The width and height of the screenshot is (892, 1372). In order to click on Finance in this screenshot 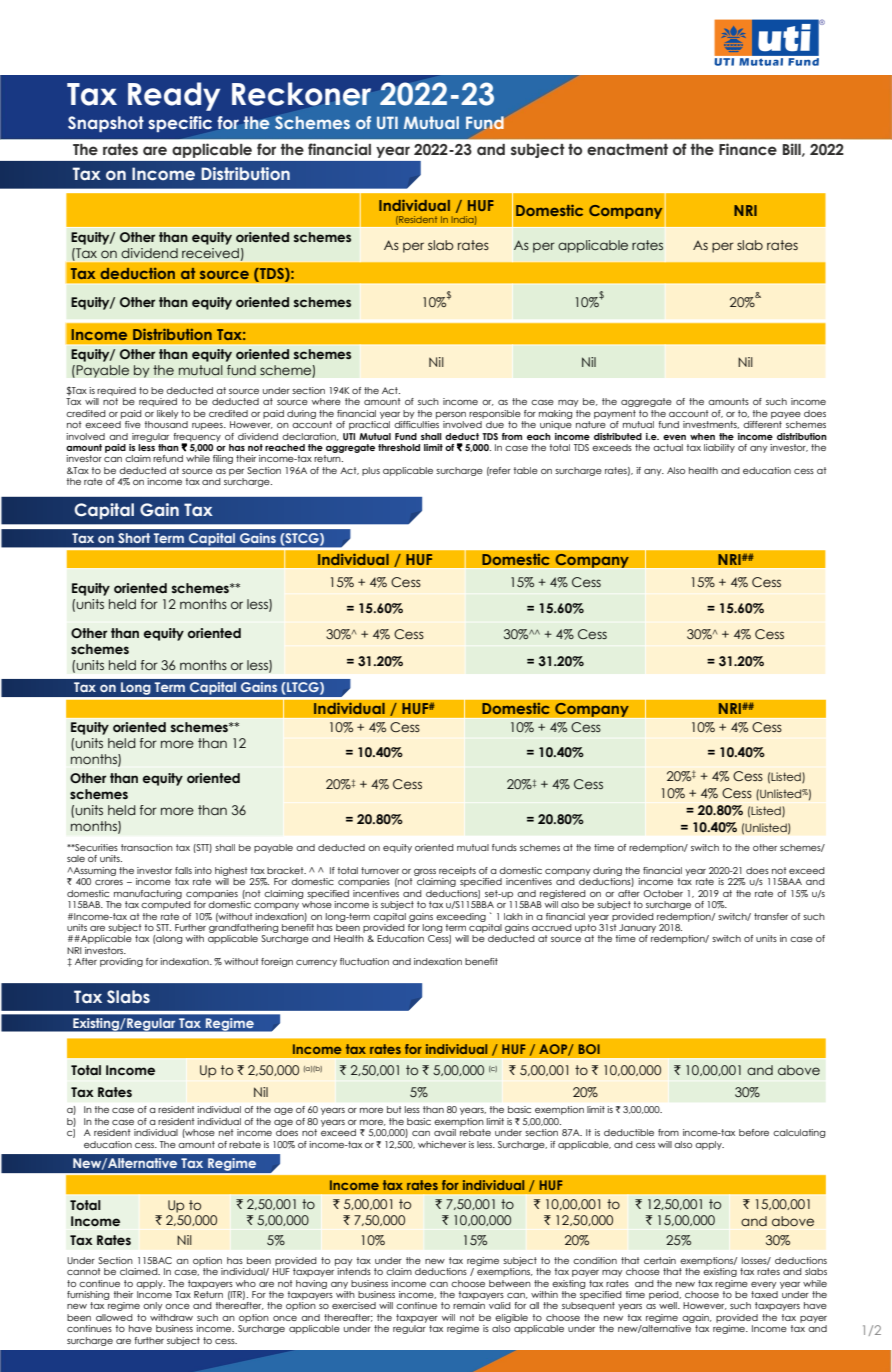, I will do `click(748, 149)`.
